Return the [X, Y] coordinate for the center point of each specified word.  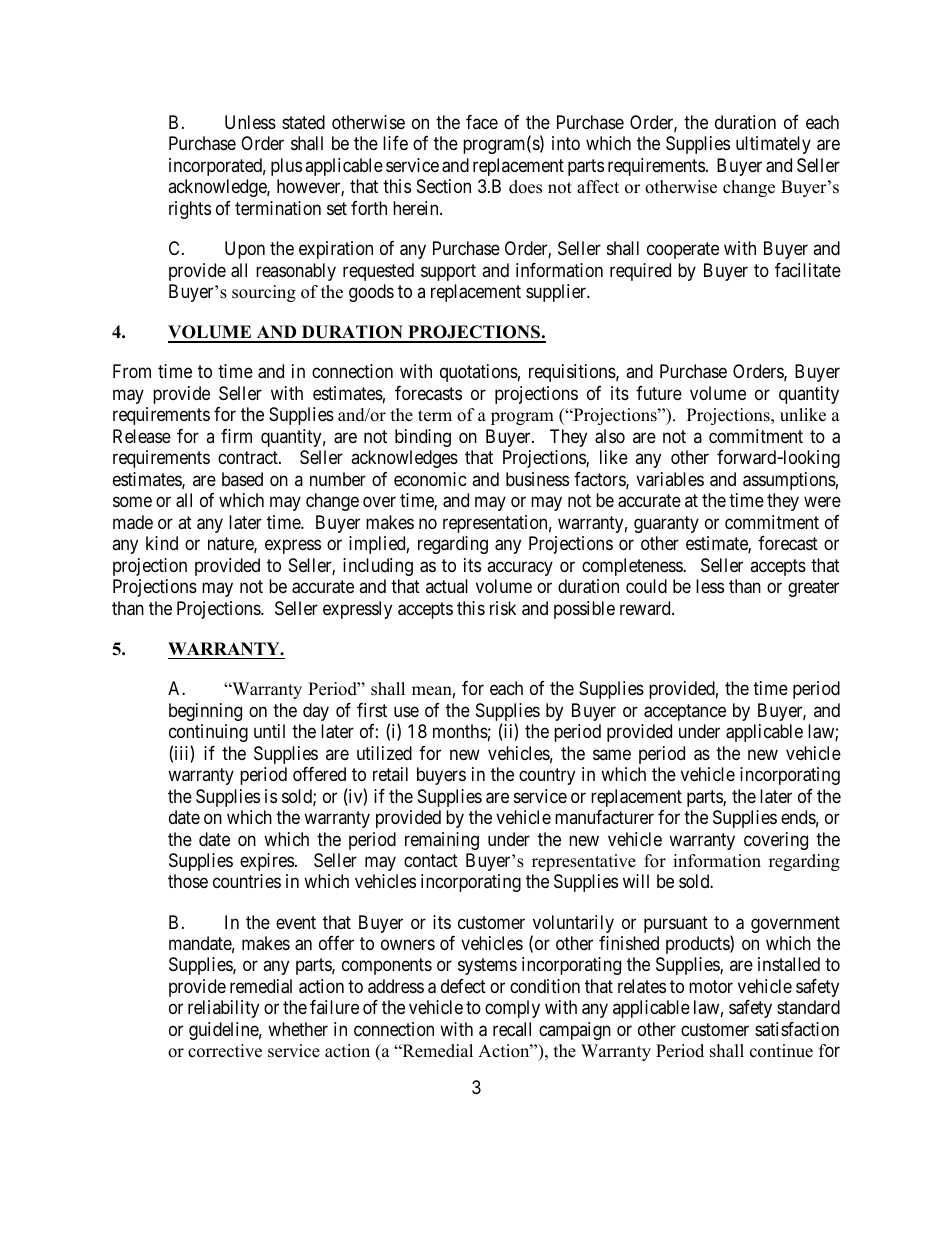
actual [447, 586]
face [482, 122]
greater [813, 589]
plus [286, 167]
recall [512, 1029]
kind [162, 543]
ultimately [773, 145]
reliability [223, 1009]
